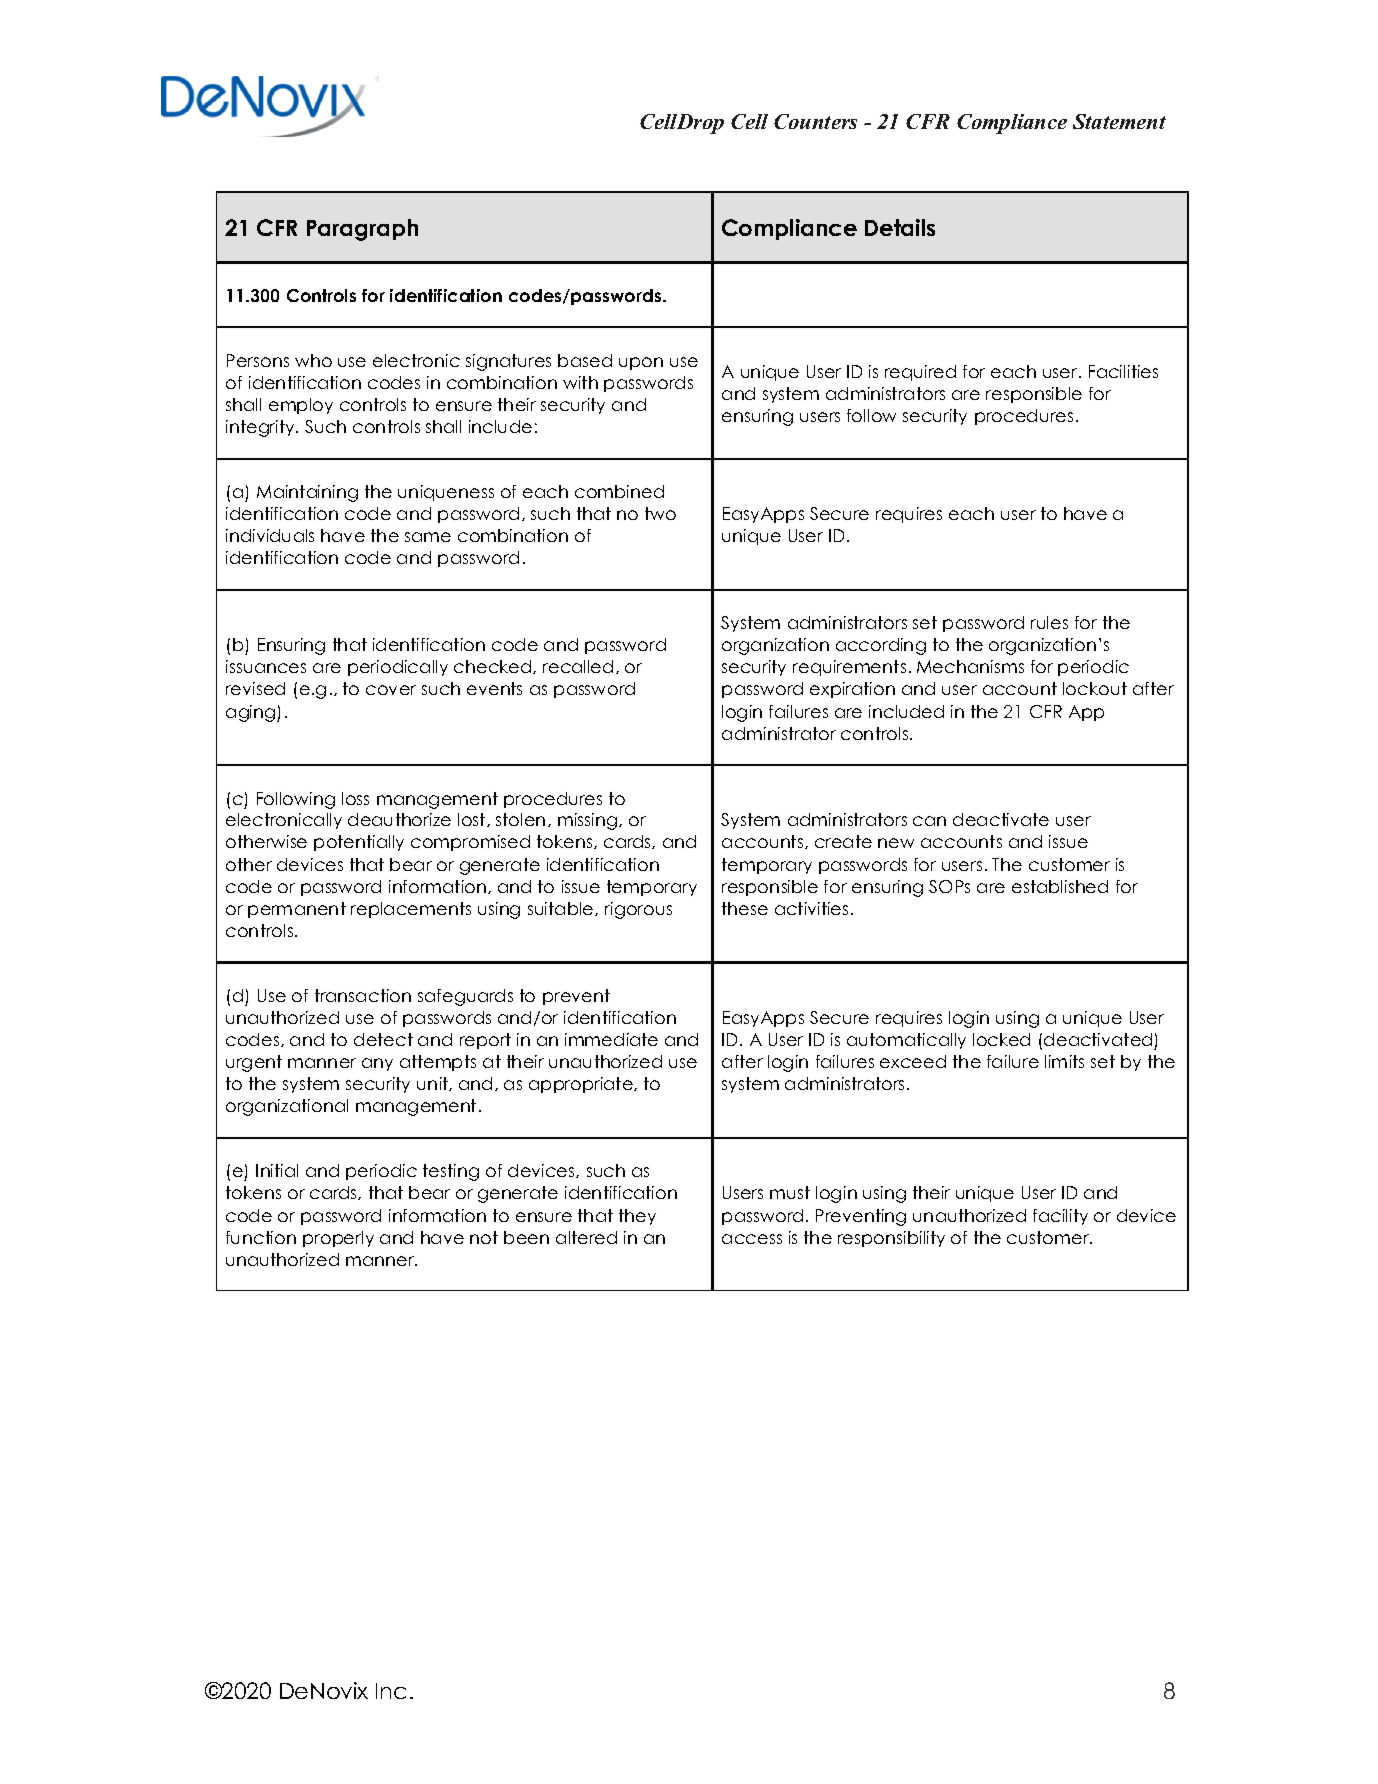 Image resolution: width=1378 pixels, height=1784 pixels. Describe the element at coordinates (660, 513) in the screenshot. I see `two` at that location.
